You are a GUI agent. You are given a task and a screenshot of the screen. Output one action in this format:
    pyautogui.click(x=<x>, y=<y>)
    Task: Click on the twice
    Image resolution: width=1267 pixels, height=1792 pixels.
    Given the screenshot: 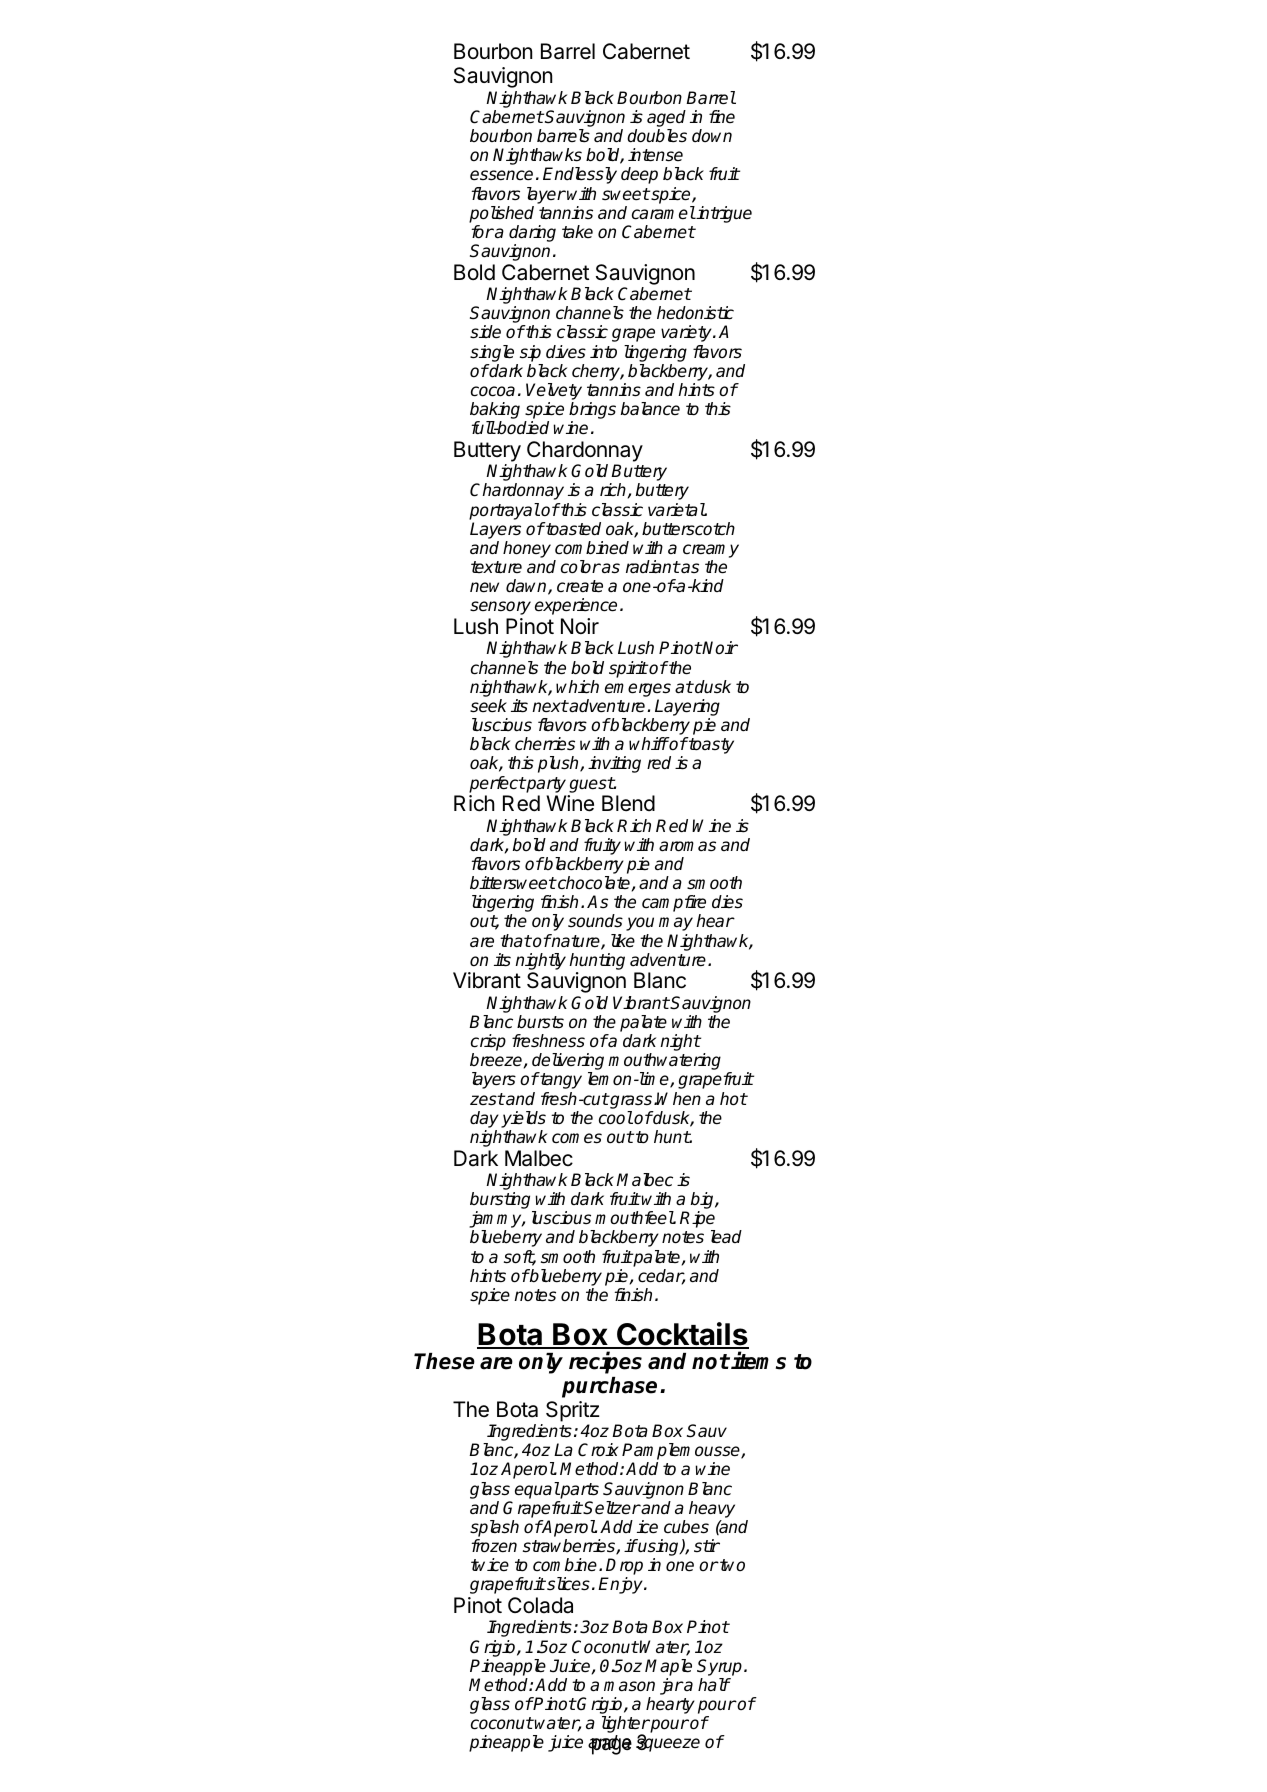 What is the action you would take?
    pyautogui.click(x=490, y=1565)
